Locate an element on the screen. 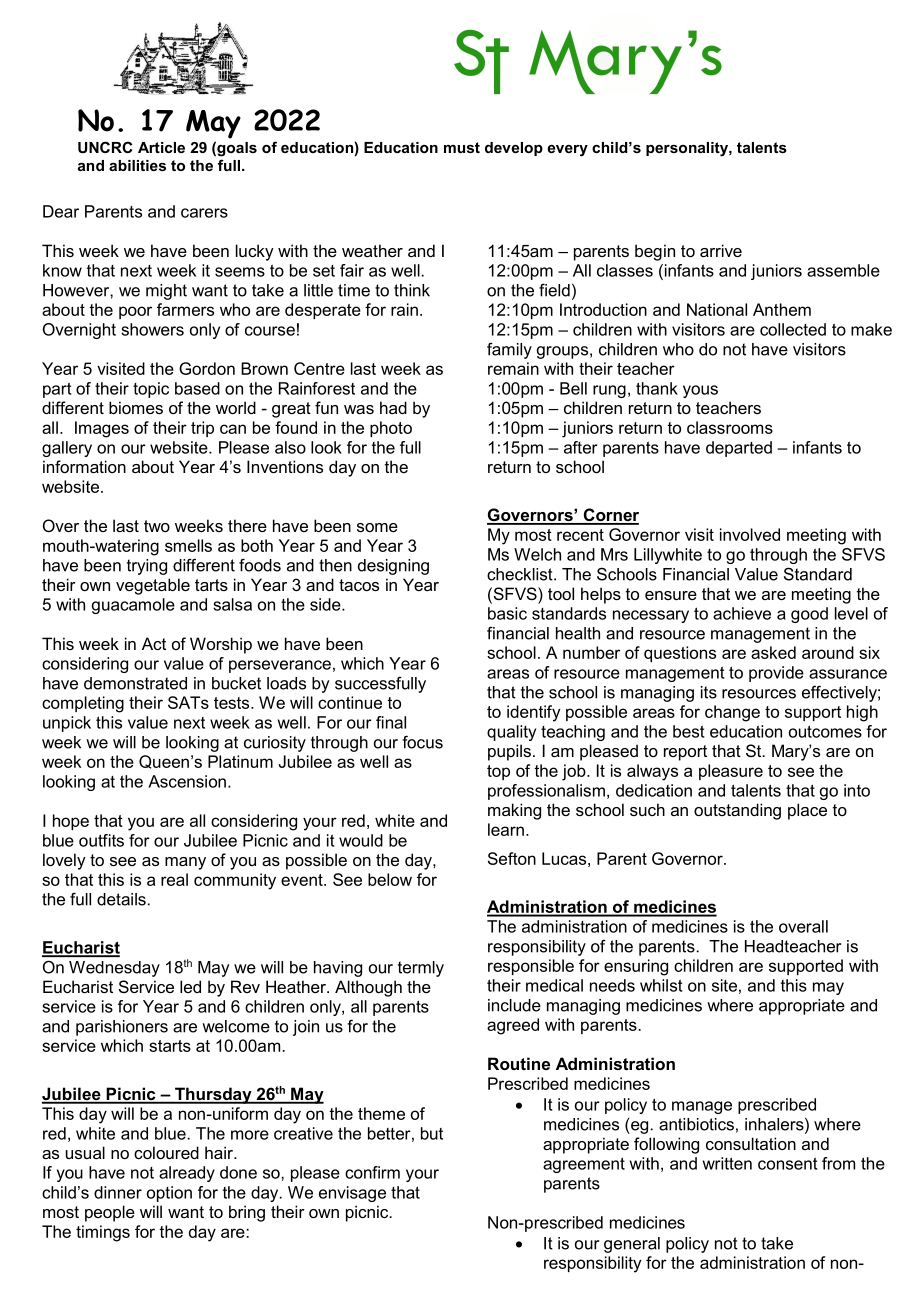 The height and width of the screenshot is (1308, 924). classrooms is located at coordinates (730, 427).
